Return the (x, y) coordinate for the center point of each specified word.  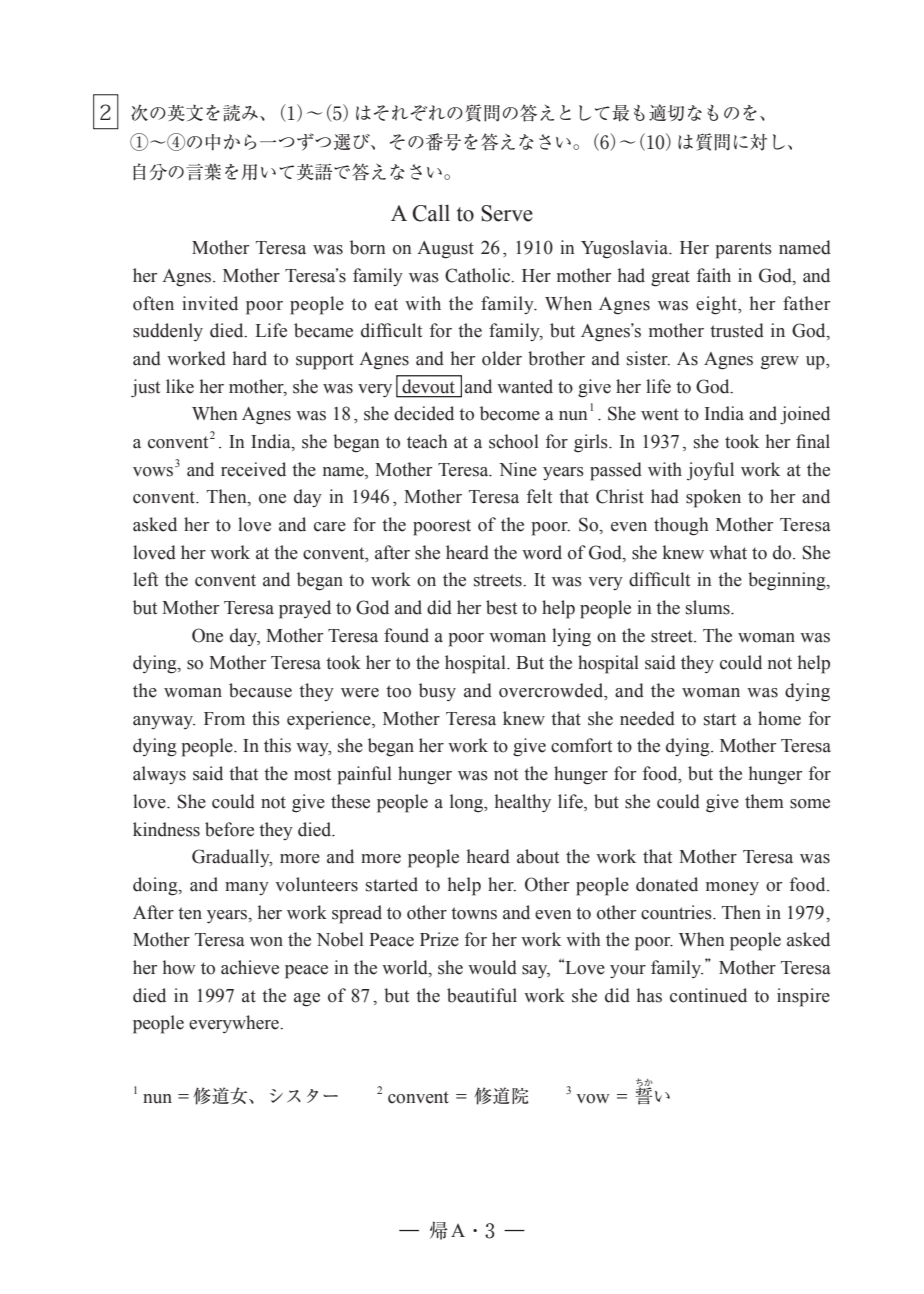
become (510, 413)
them (764, 801)
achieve (250, 967)
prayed (305, 609)
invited (210, 303)
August (445, 250)
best (501, 607)
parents (743, 250)
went (660, 414)
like (180, 386)
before (229, 829)
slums (709, 607)
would (492, 967)
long (468, 803)
